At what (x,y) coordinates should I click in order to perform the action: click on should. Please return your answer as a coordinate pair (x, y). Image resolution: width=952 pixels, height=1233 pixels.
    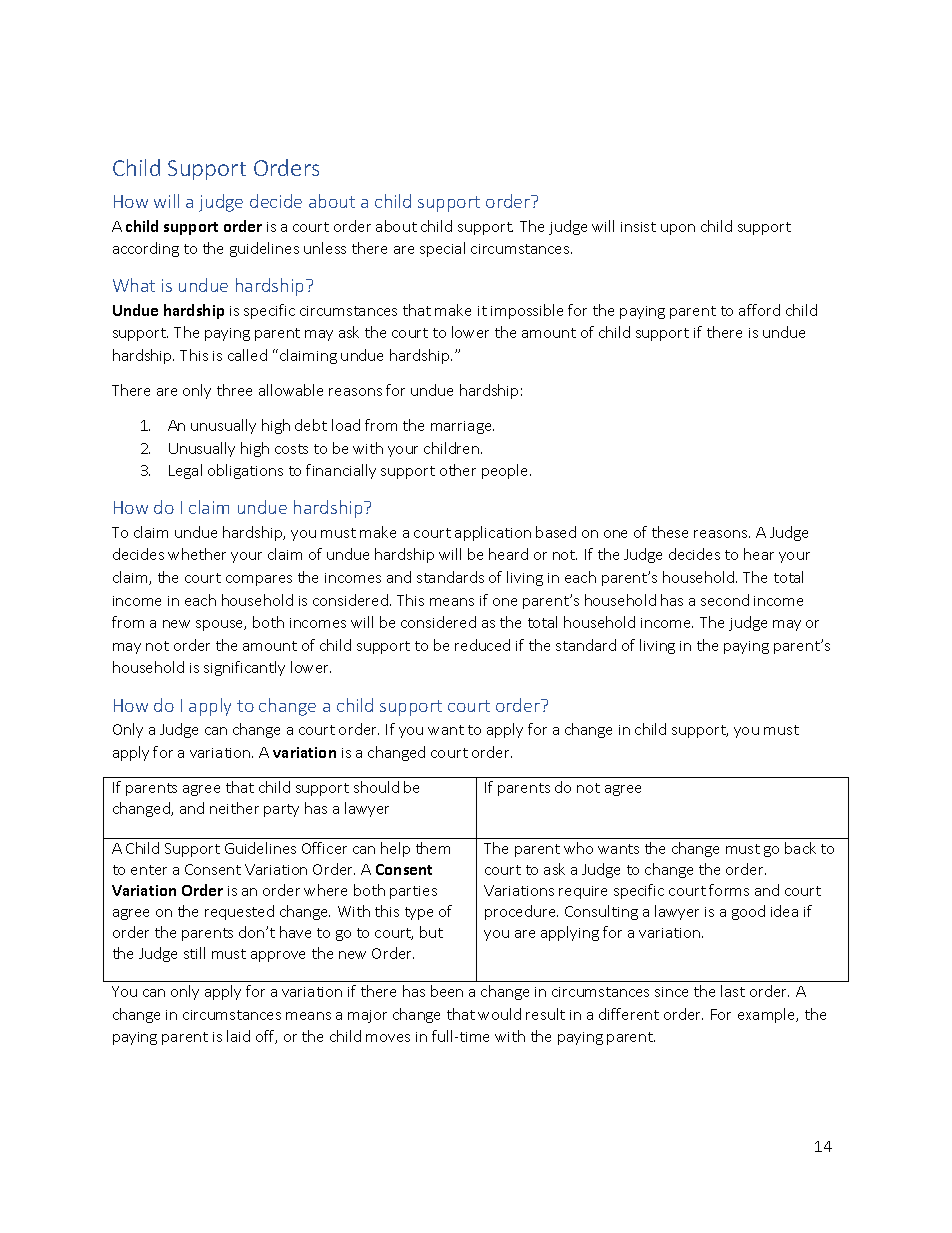
    Looking at the image, I should click on (376, 787).
